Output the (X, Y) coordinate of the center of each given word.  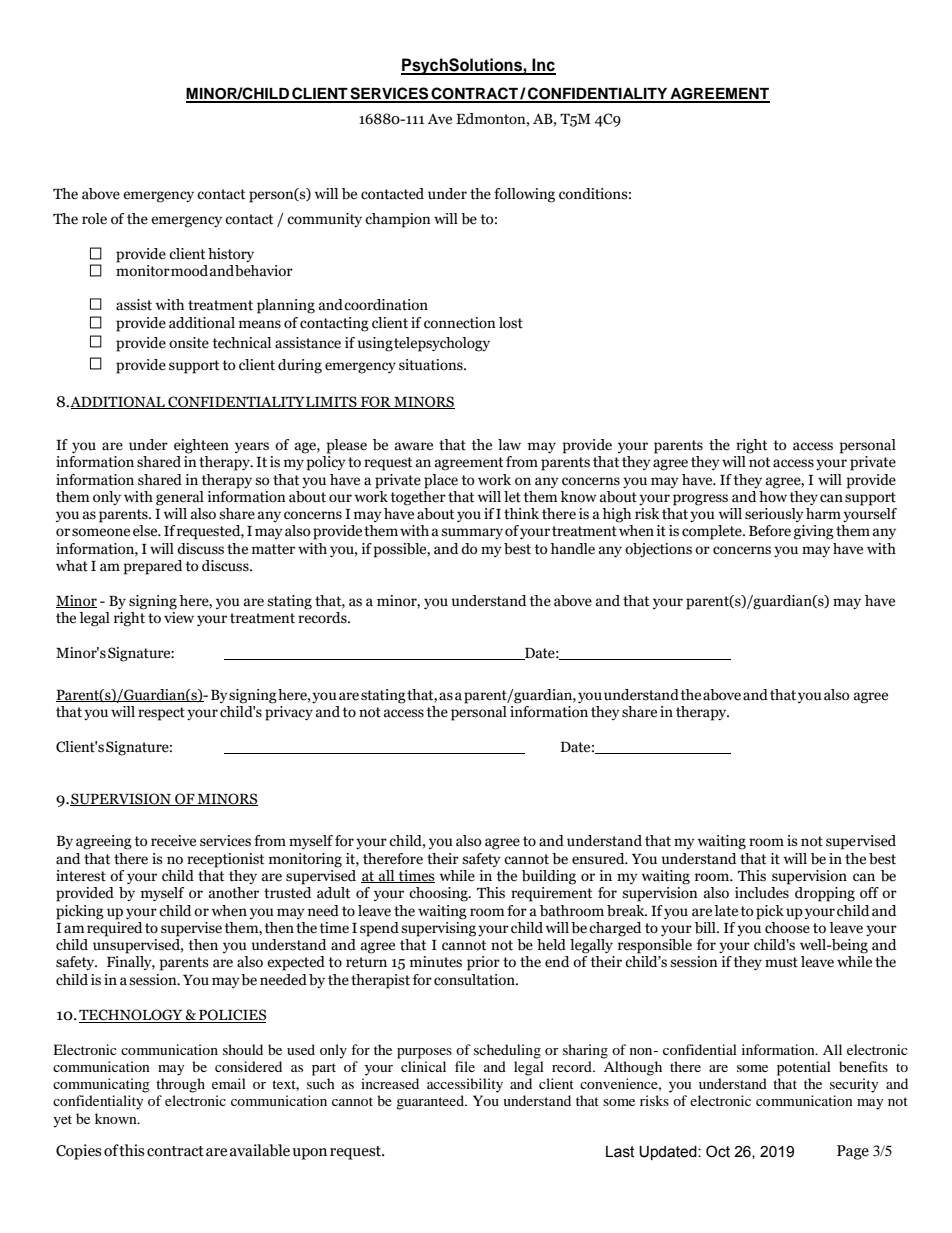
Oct (718, 1151)
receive (173, 841)
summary (472, 533)
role (94, 219)
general (180, 498)
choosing (439, 894)
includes (762, 893)
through (180, 1085)
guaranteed (431, 1102)
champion (398, 220)
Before (770, 531)
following (524, 195)
